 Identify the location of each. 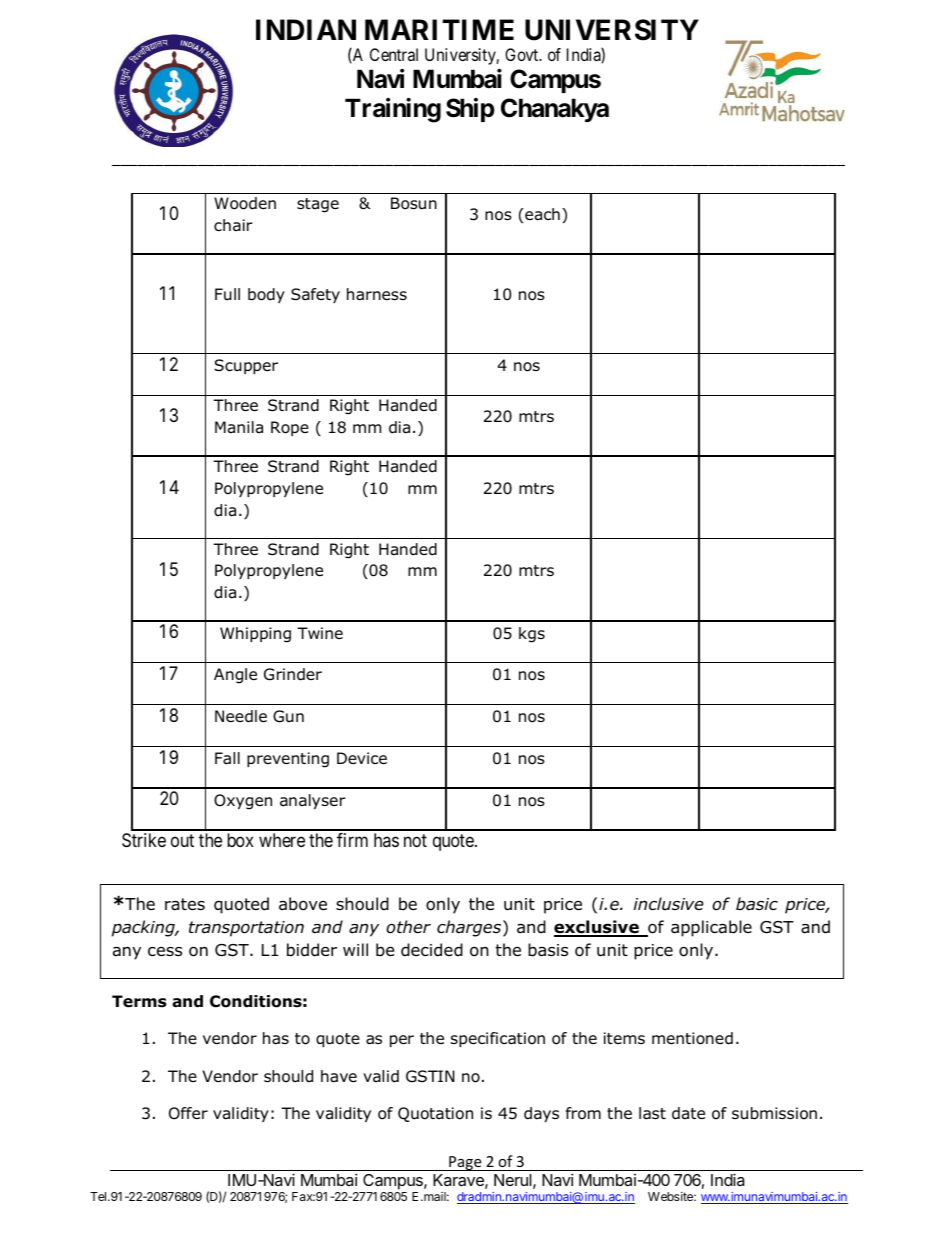
(542, 214).
